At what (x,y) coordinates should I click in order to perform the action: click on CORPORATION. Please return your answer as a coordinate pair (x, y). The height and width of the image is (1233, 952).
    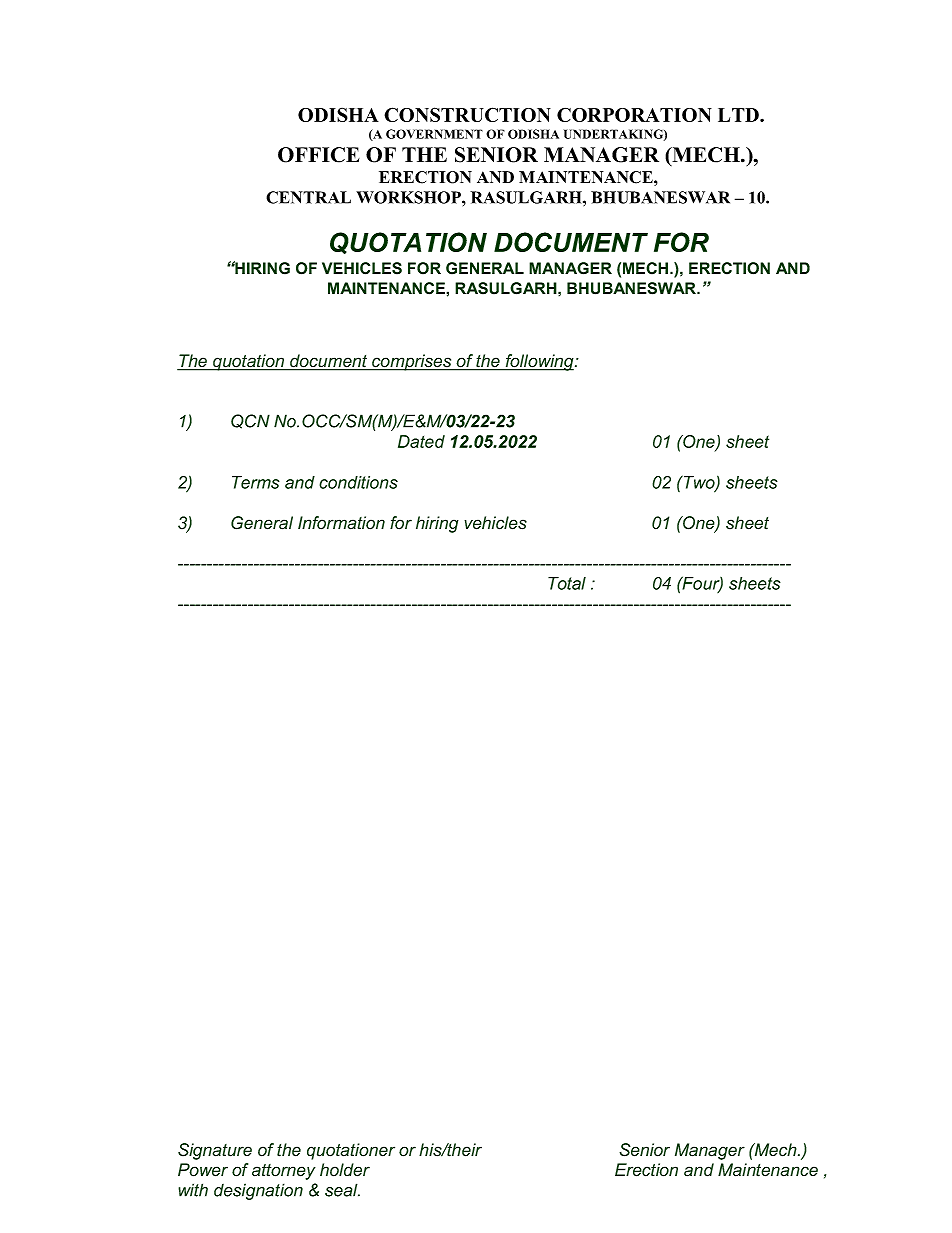
    Looking at the image, I should click on (634, 115).
